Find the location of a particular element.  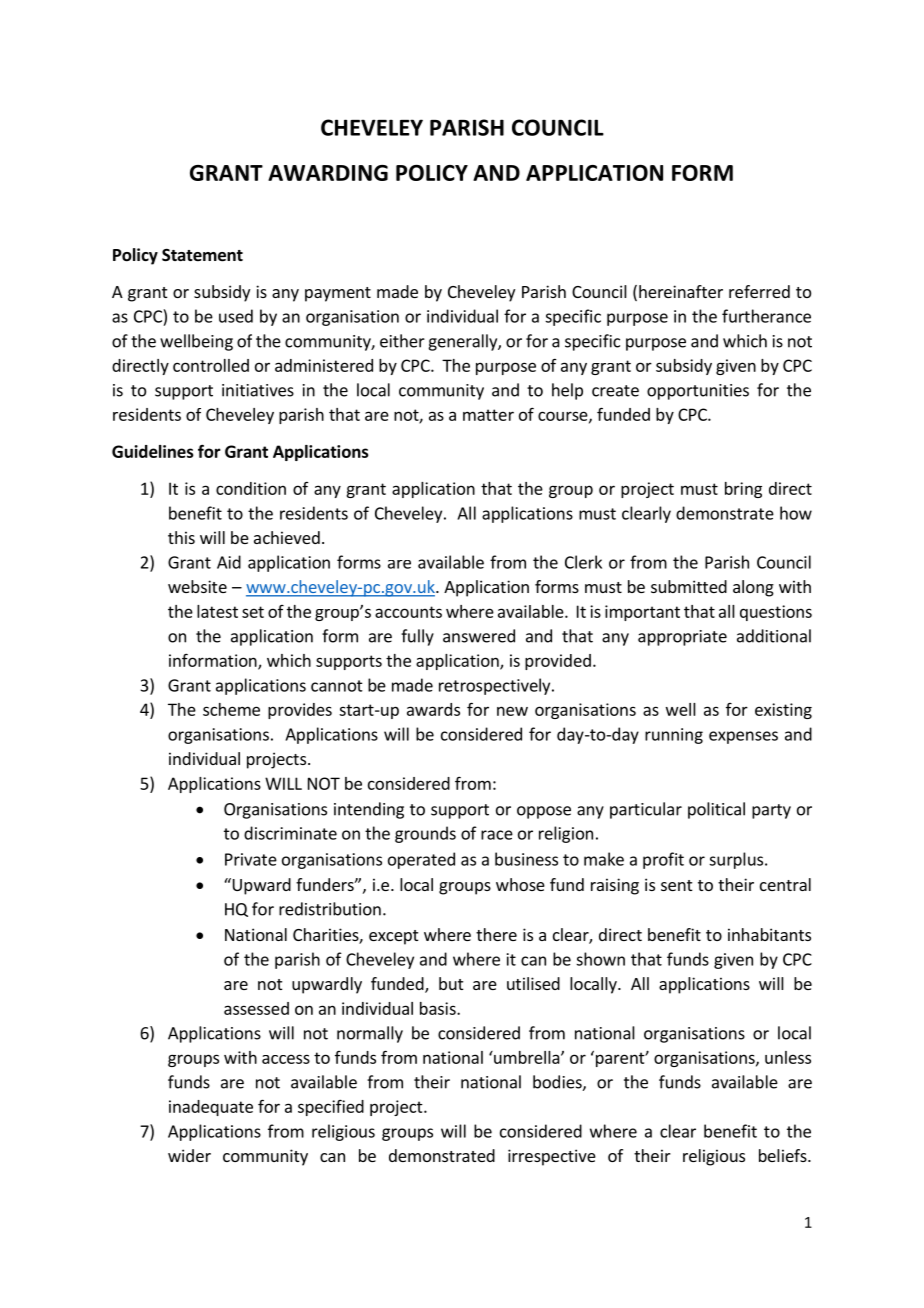

beliefs is located at coordinates (784, 1155).
